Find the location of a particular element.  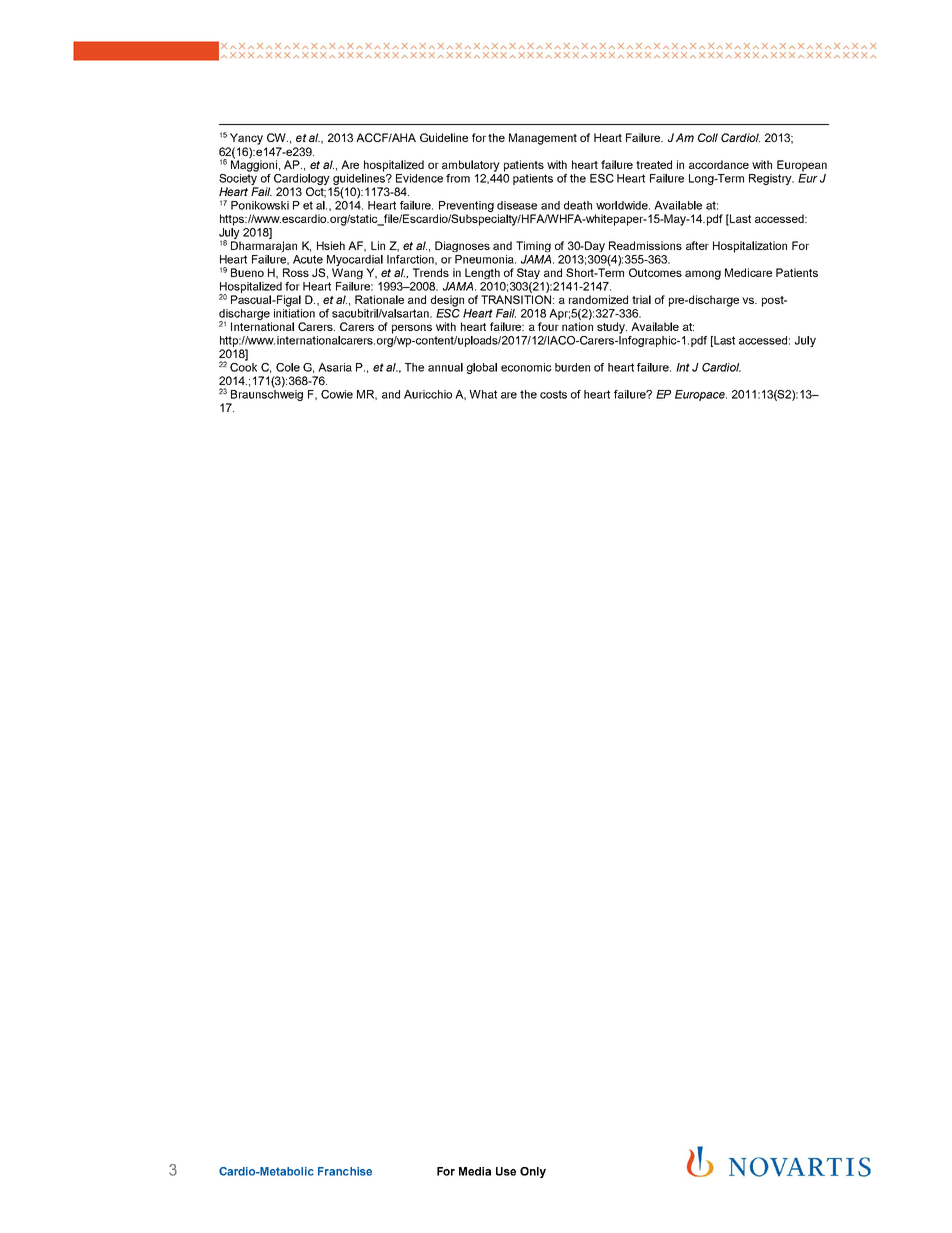

Management is located at coordinates (543, 139).
